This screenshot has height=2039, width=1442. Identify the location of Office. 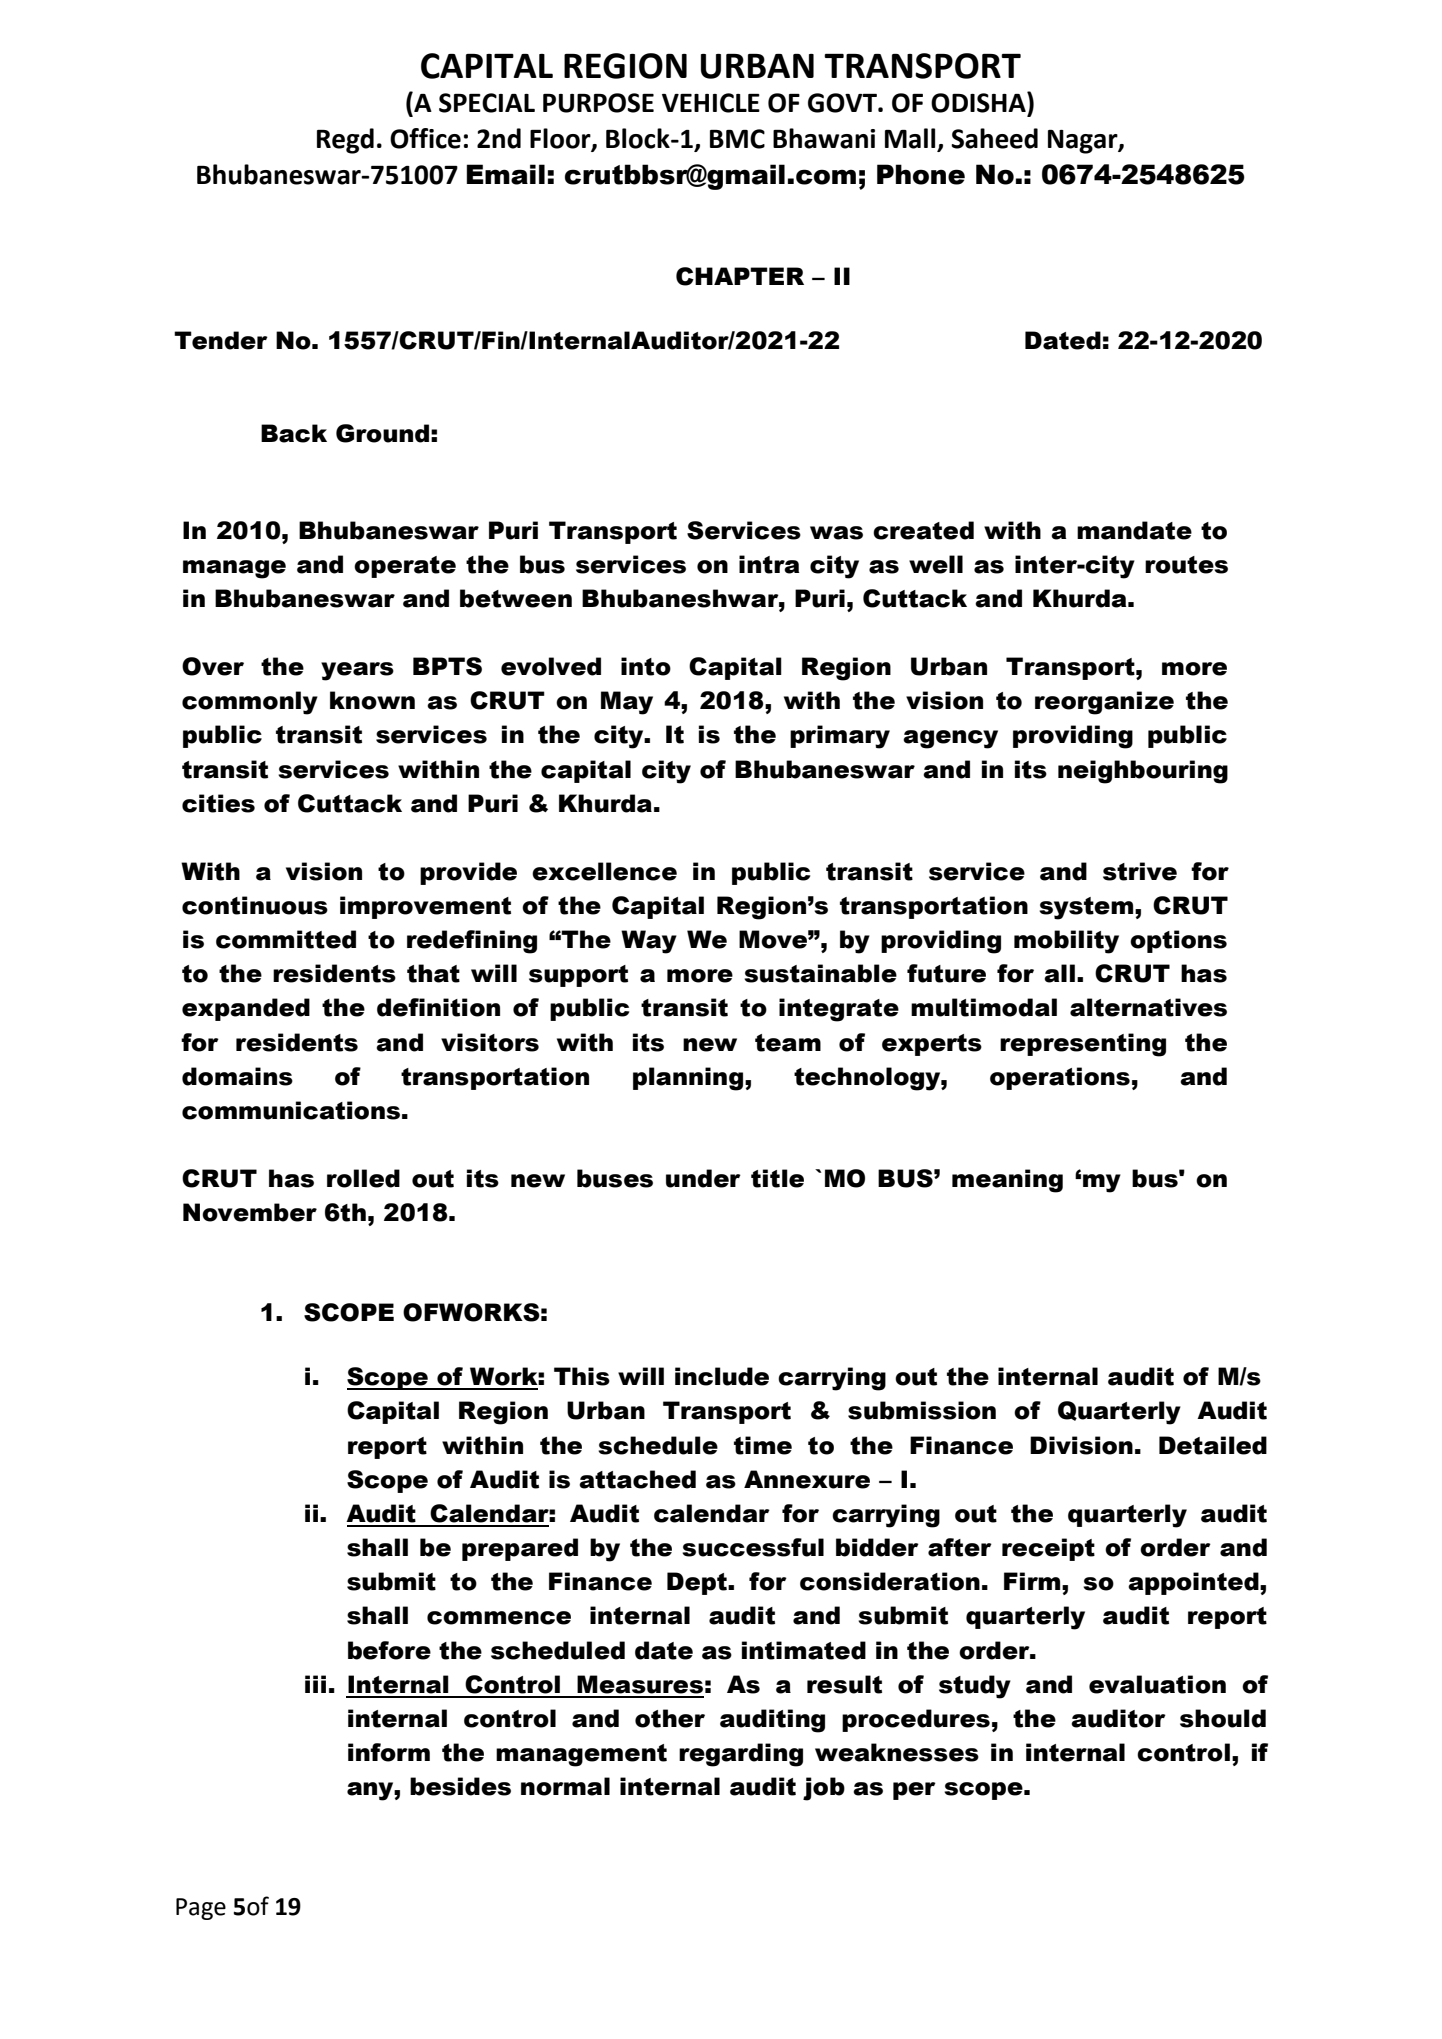
(425, 138).
